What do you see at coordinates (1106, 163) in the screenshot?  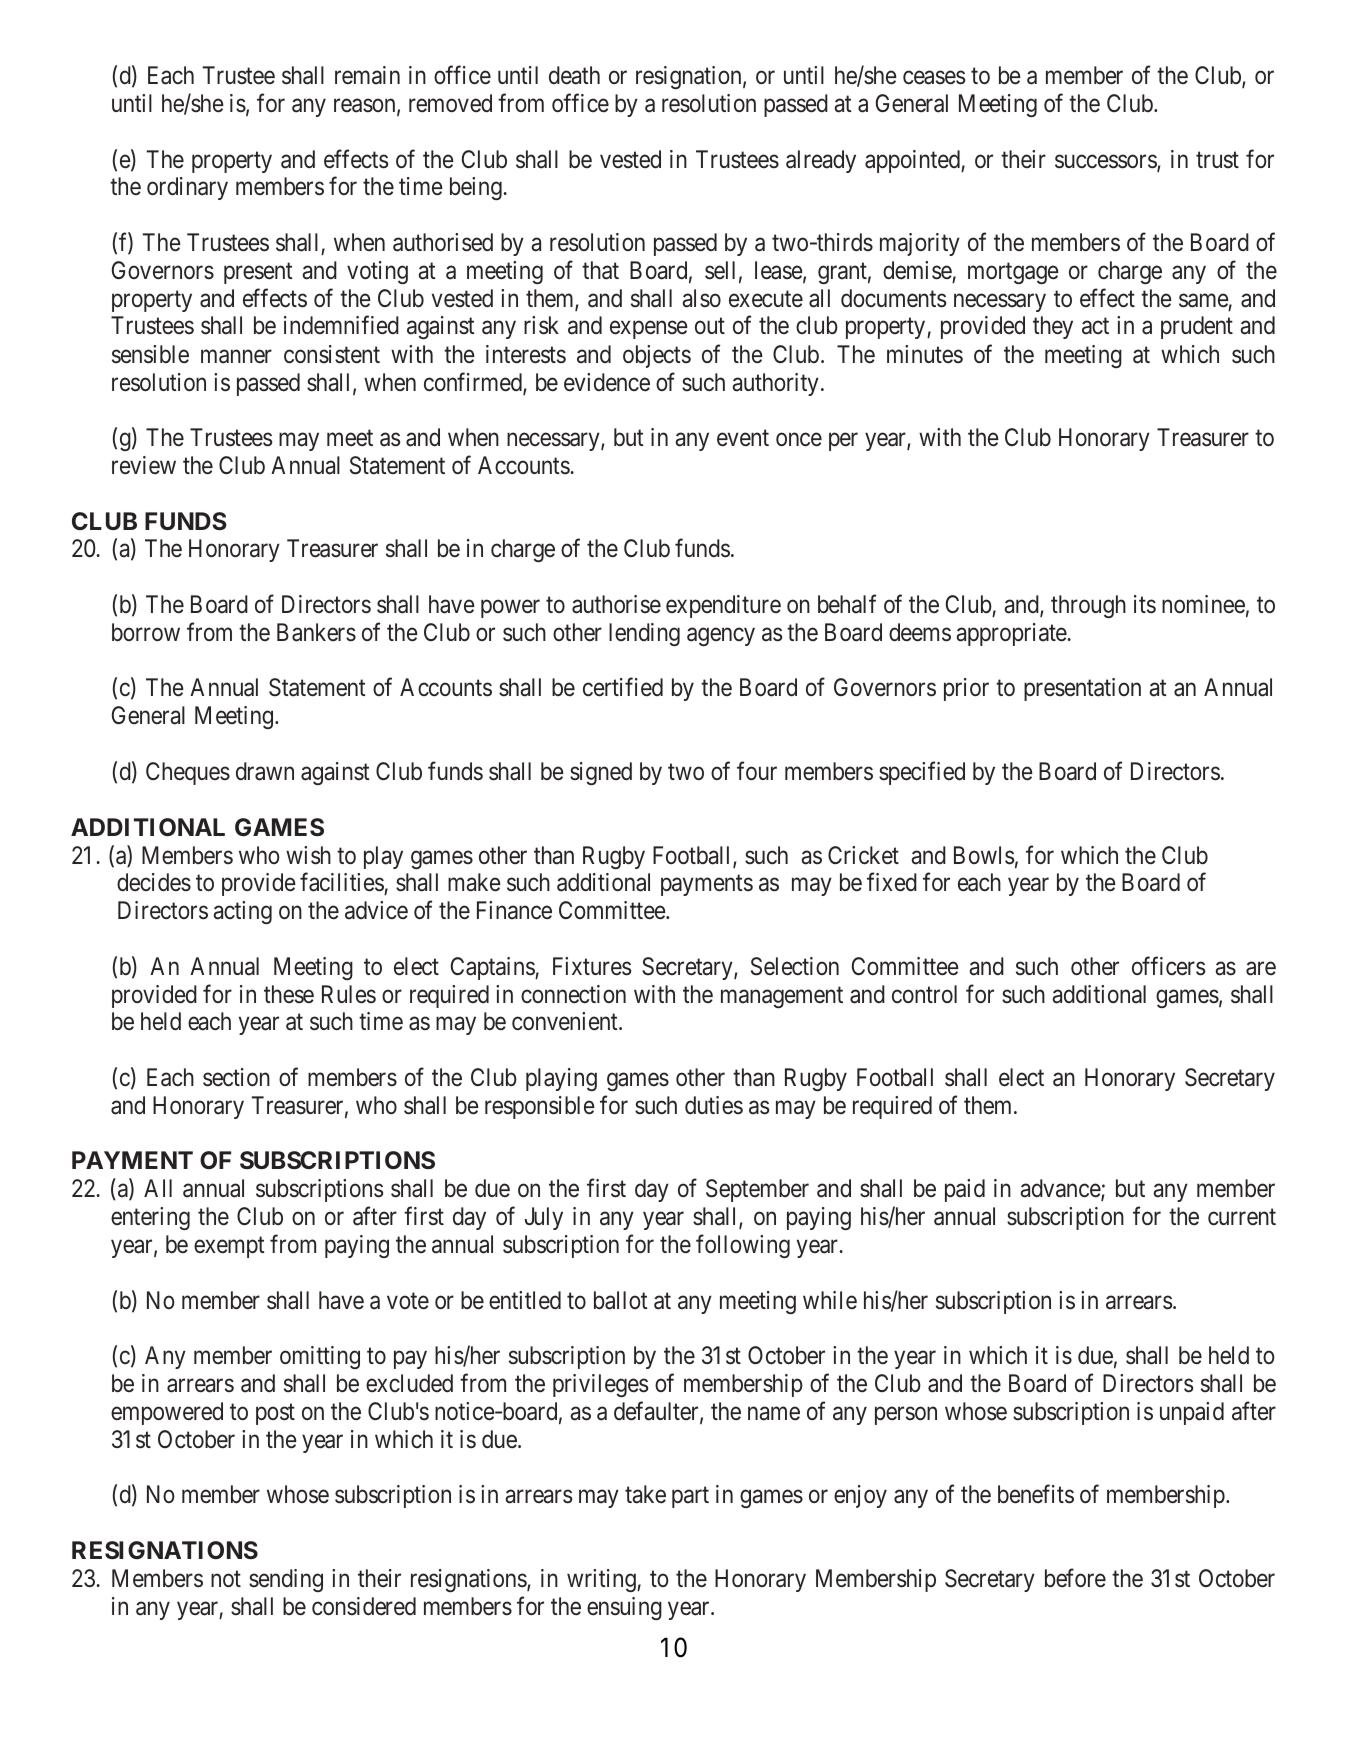 I see `successors` at bounding box center [1106, 163].
